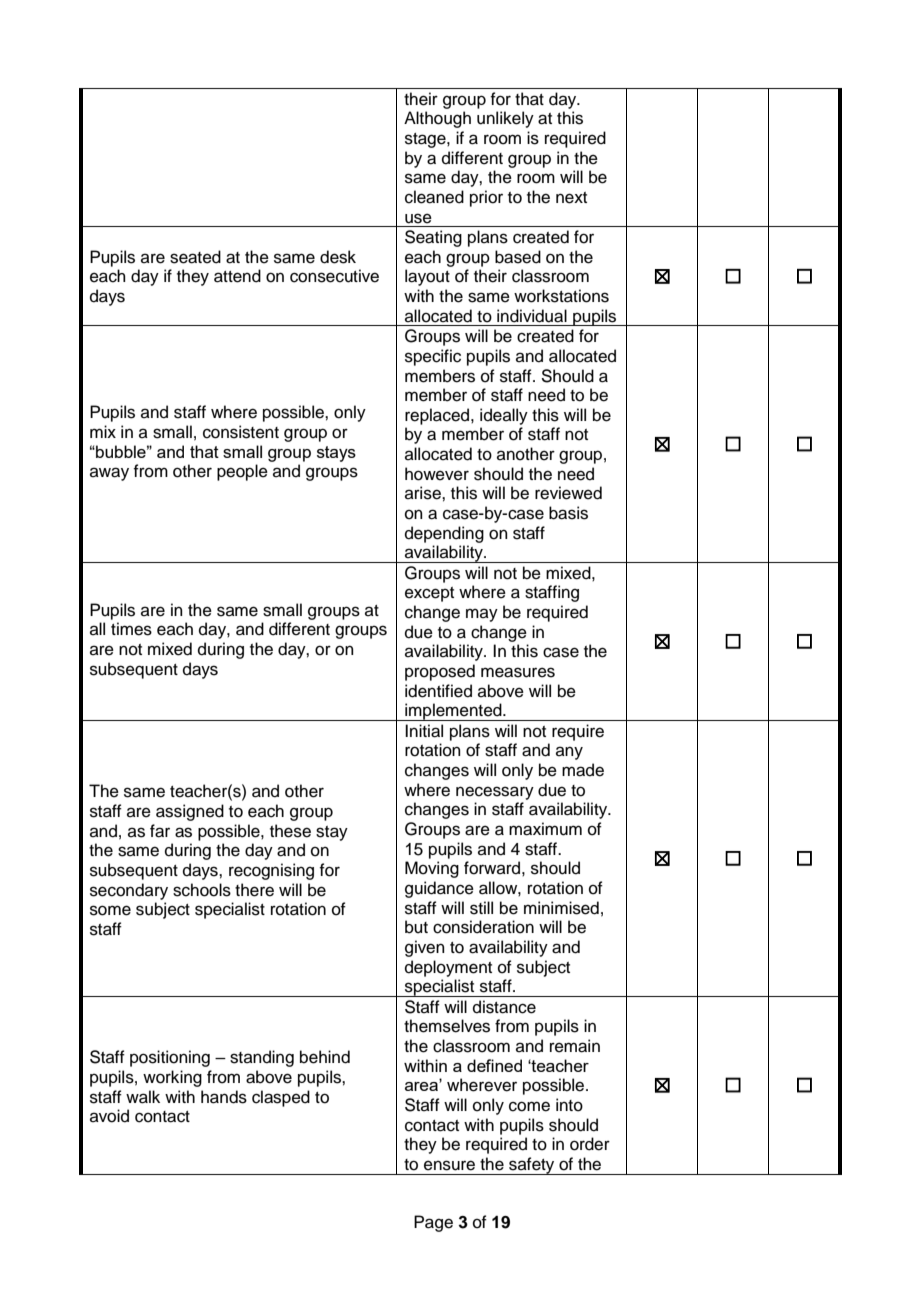 The height and width of the screenshot is (1308, 924). What do you see at coordinates (416, 927) in the screenshot?
I see `but` at bounding box center [416, 927].
